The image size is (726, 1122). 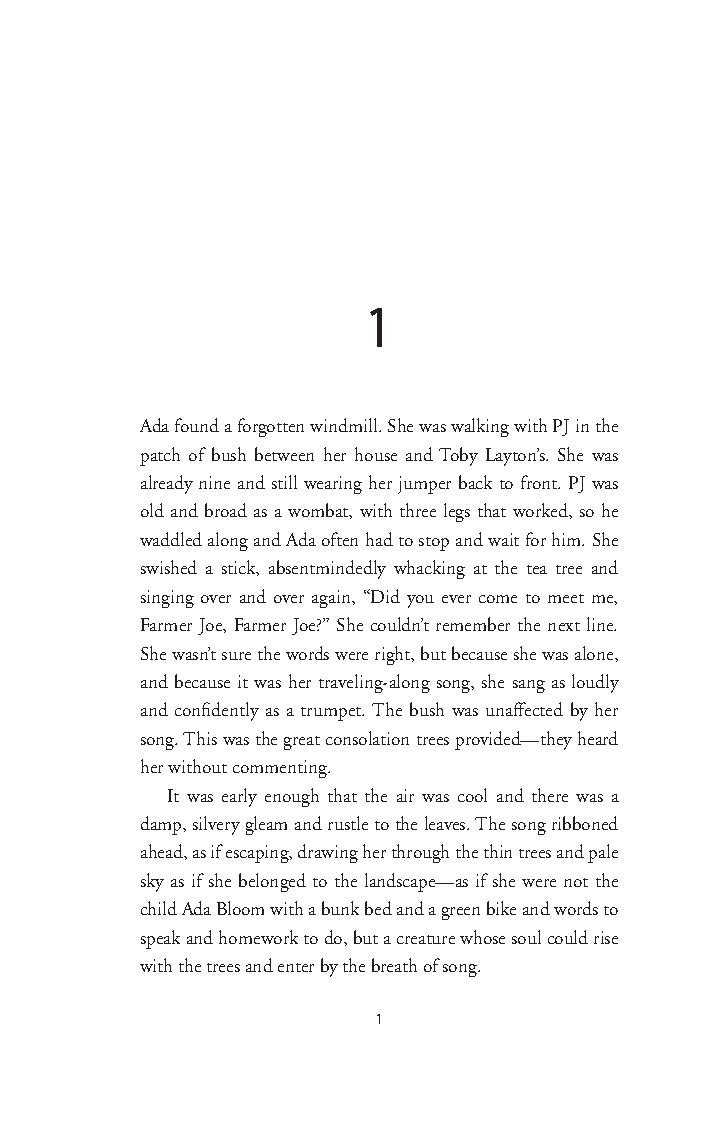 What do you see at coordinates (598, 738) in the document?
I see `heard` at bounding box center [598, 738].
